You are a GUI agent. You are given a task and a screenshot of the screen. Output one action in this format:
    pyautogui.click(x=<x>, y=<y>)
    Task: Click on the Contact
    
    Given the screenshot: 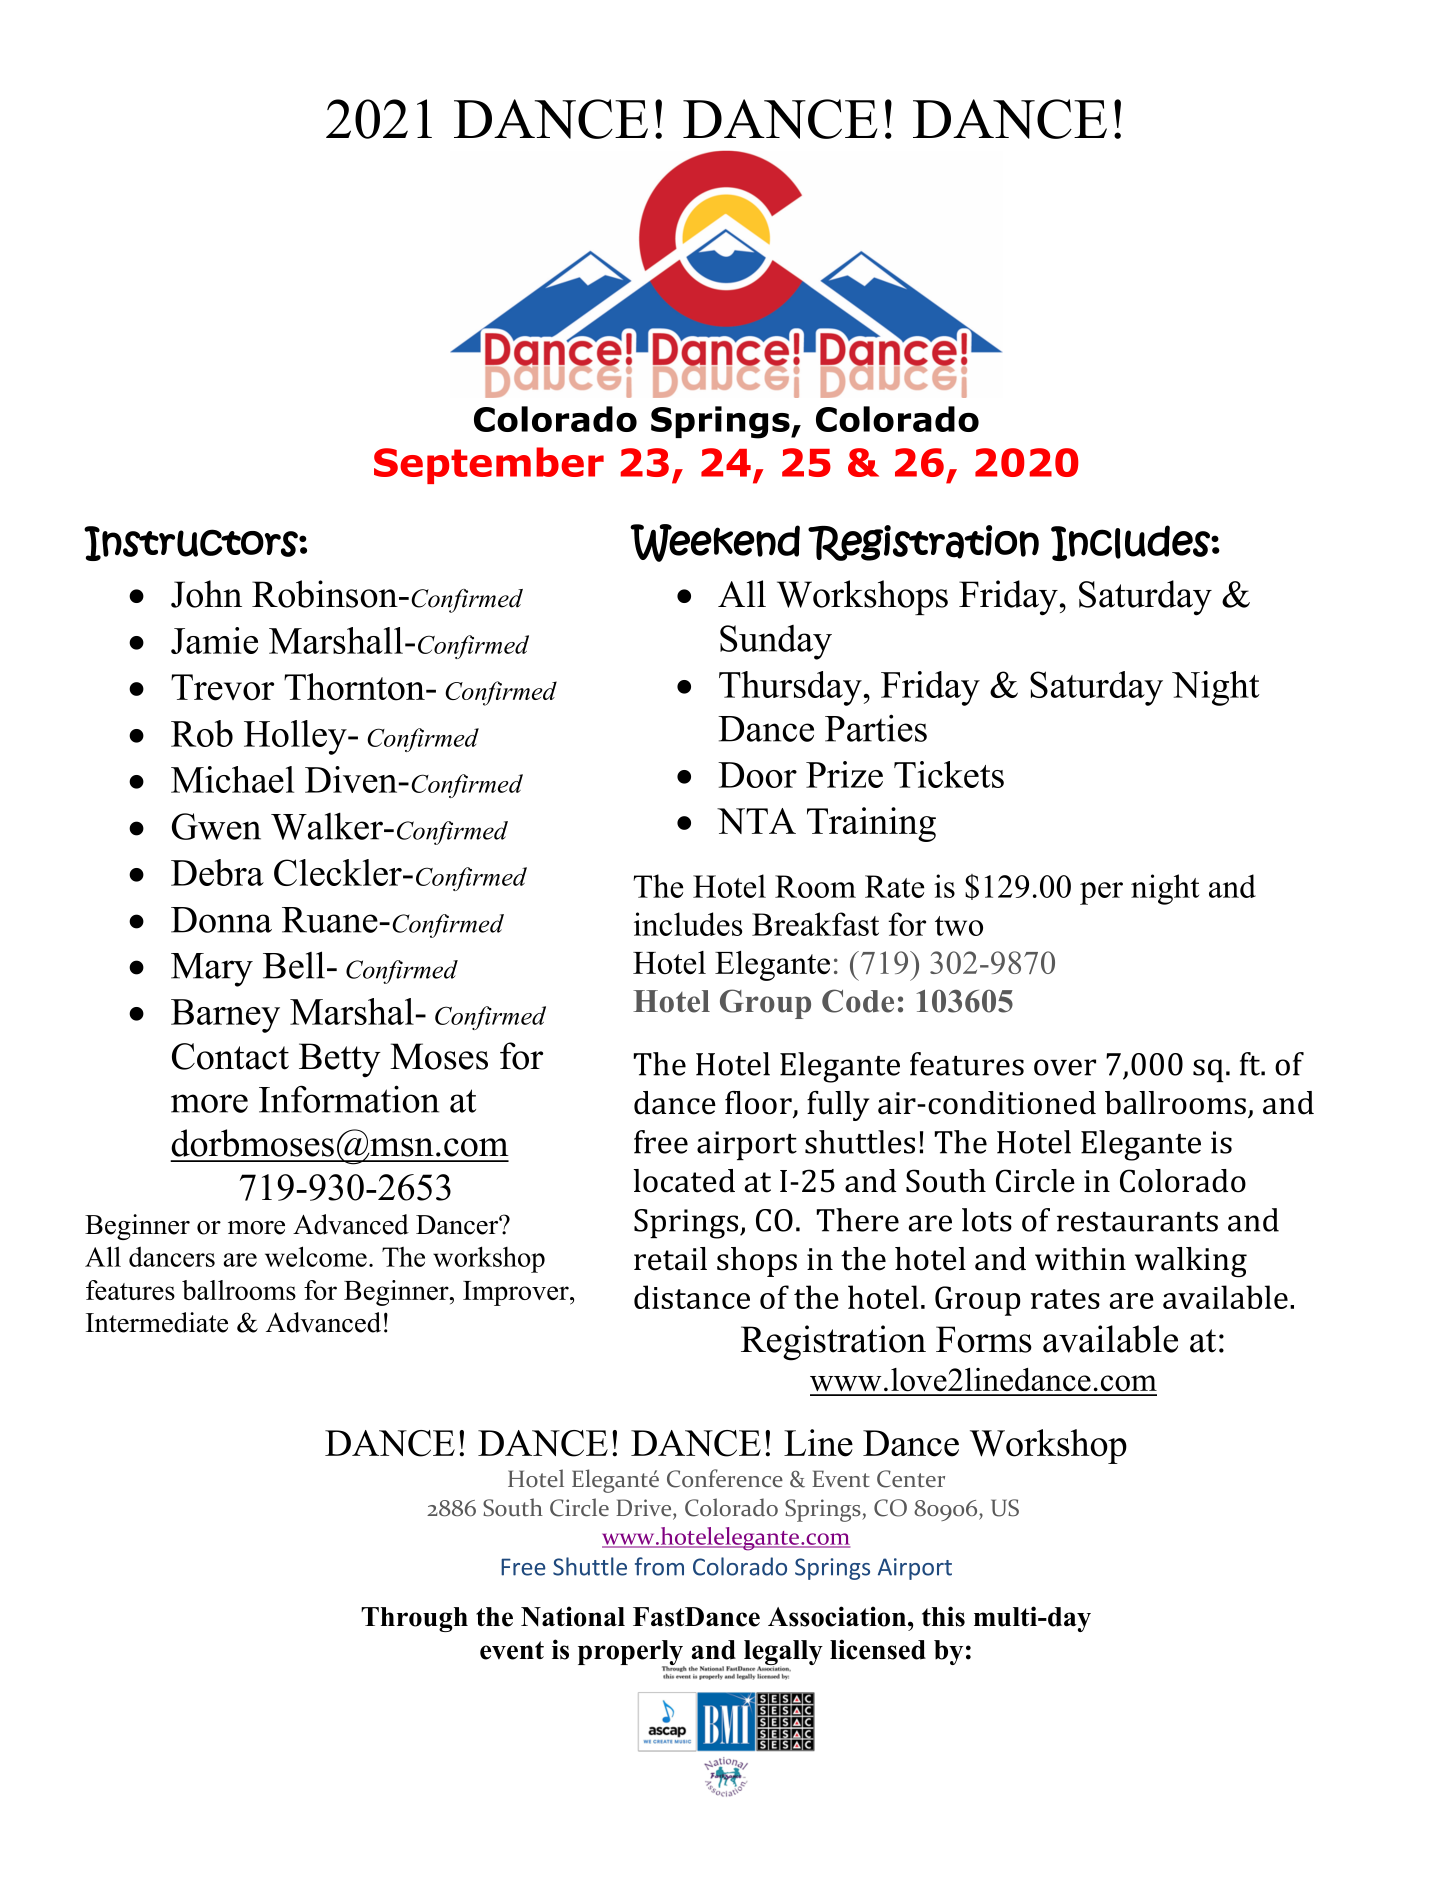 What is the action you would take?
    pyautogui.click(x=230, y=1056)
